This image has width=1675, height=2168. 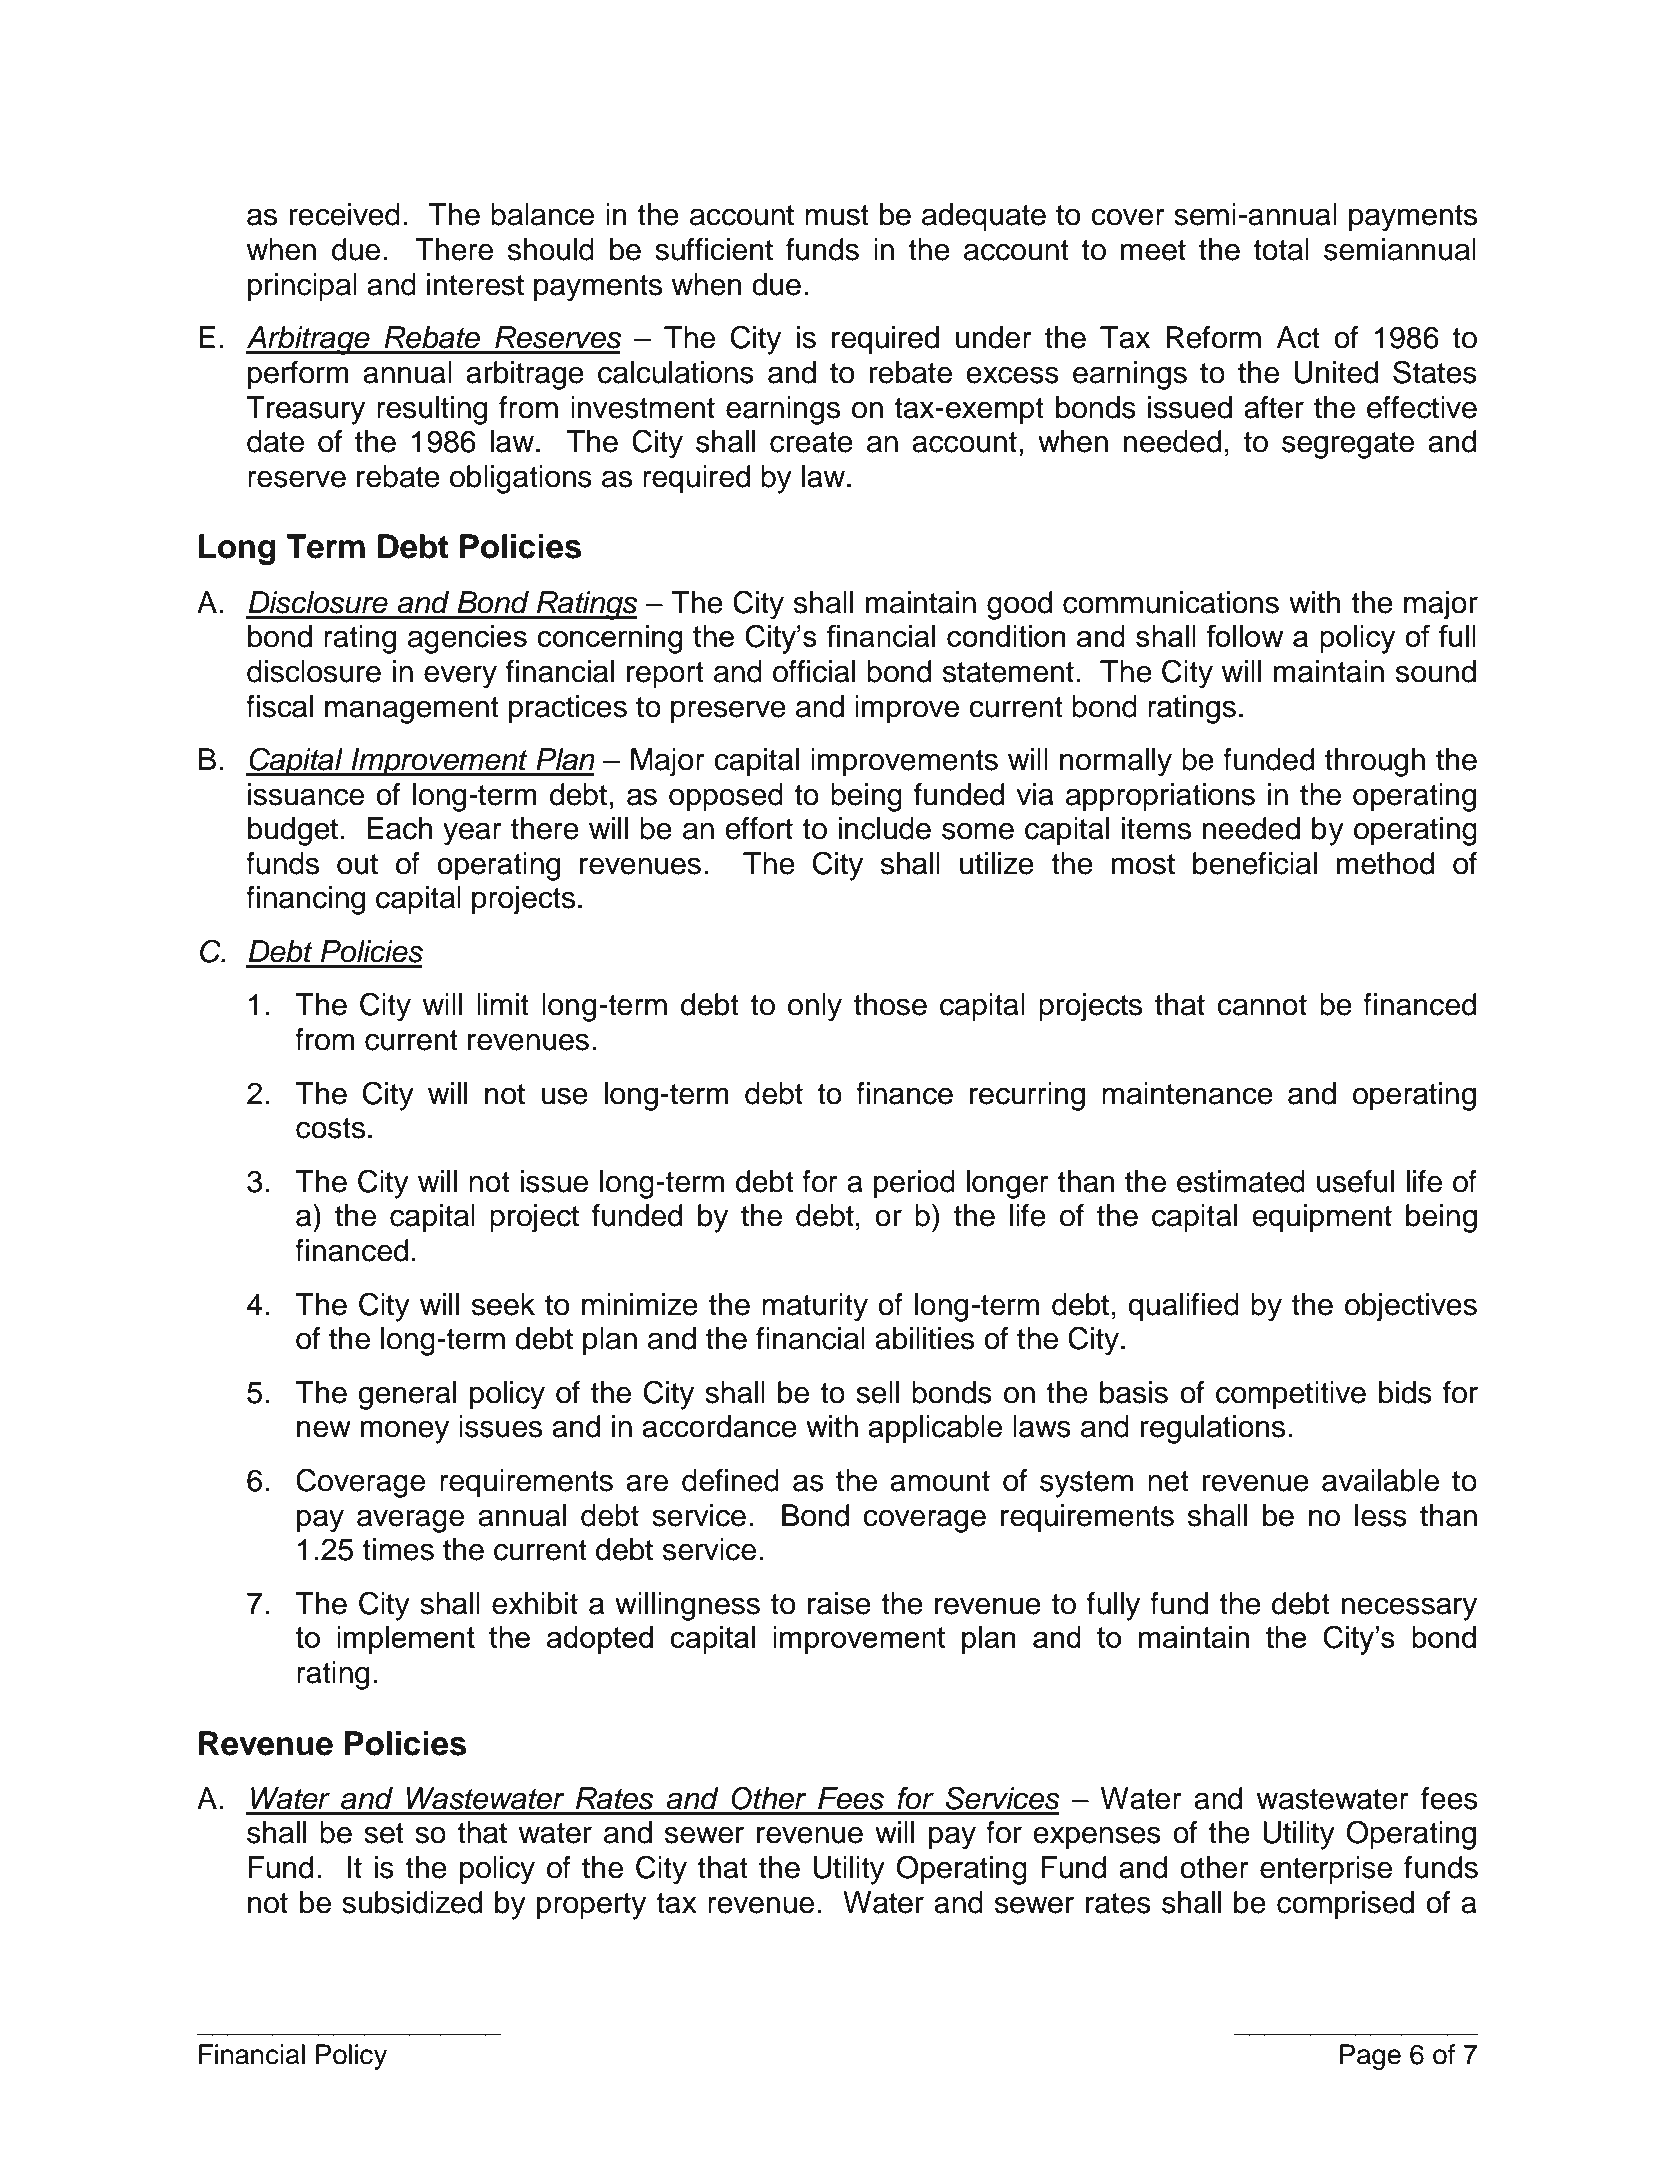 I want to click on interest, so click(x=475, y=284).
